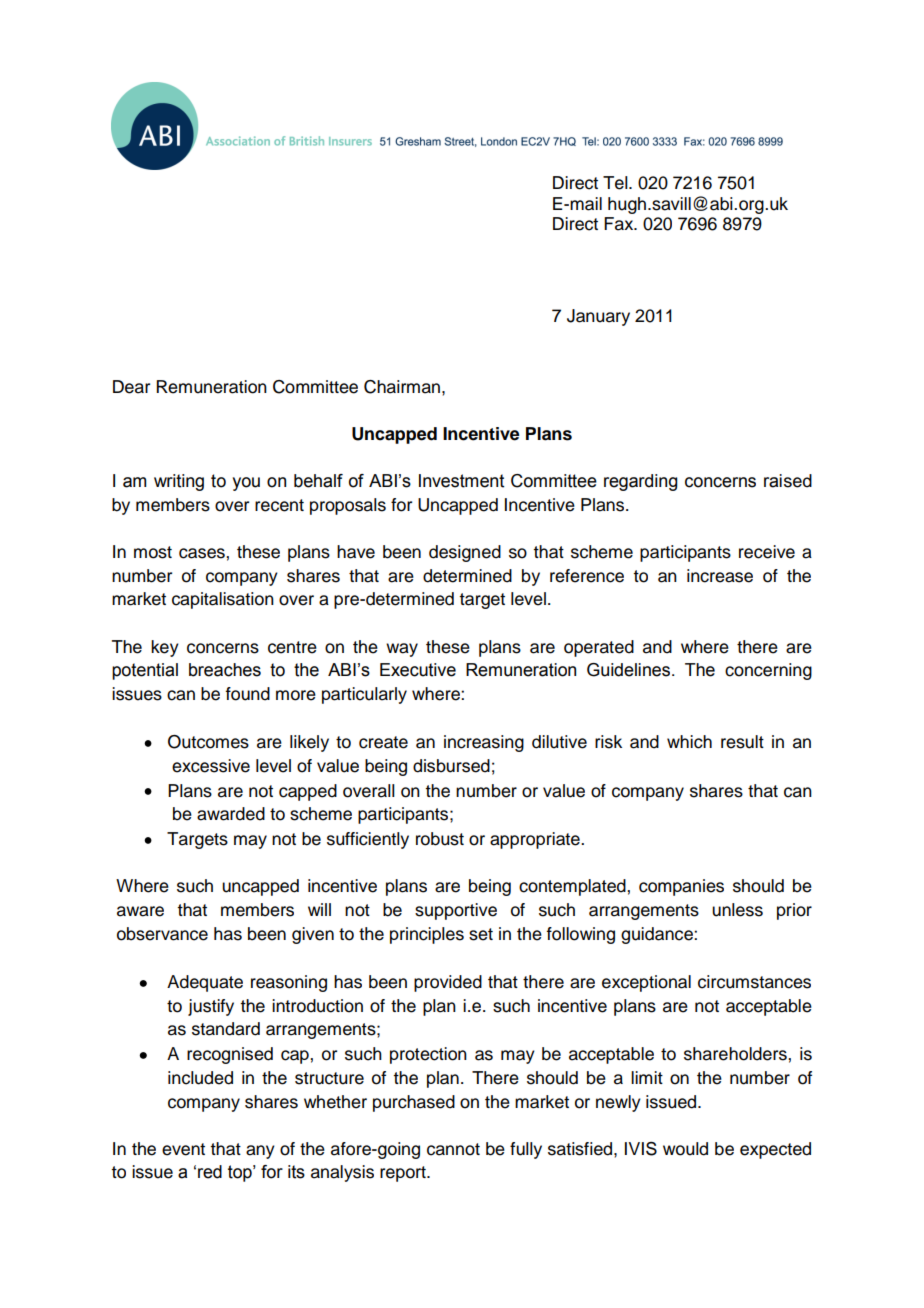  Describe the element at coordinates (768, 671) in the screenshot. I see `concerning` at that location.
